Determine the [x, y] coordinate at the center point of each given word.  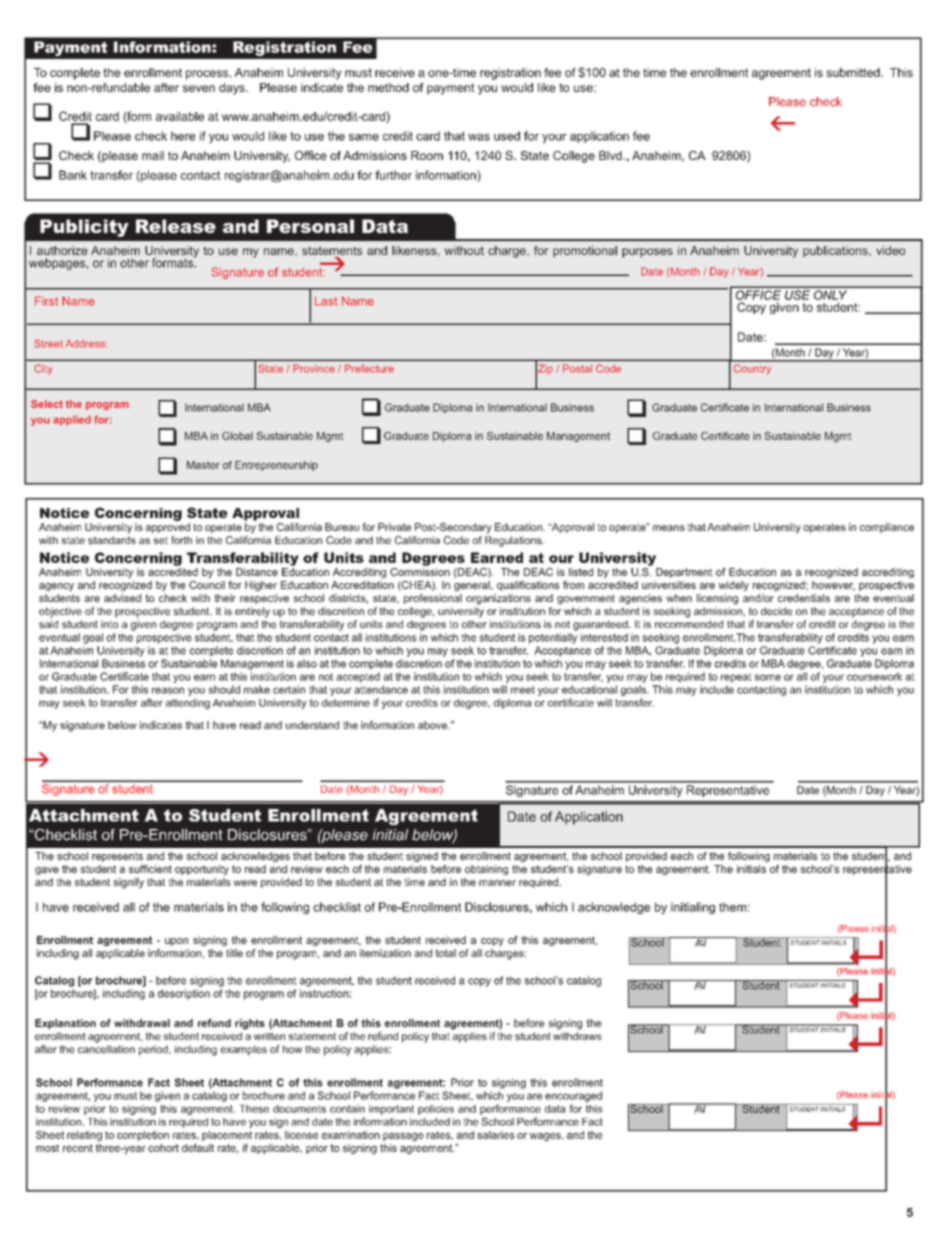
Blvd [610, 155]
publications [836, 252]
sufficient [150, 869]
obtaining [486, 870]
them [732, 907]
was [479, 137]
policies [436, 1110]
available [180, 116]
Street [48, 343]
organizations [498, 599]
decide [776, 611]
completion [143, 1136]
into [109, 624]
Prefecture [369, 368]
